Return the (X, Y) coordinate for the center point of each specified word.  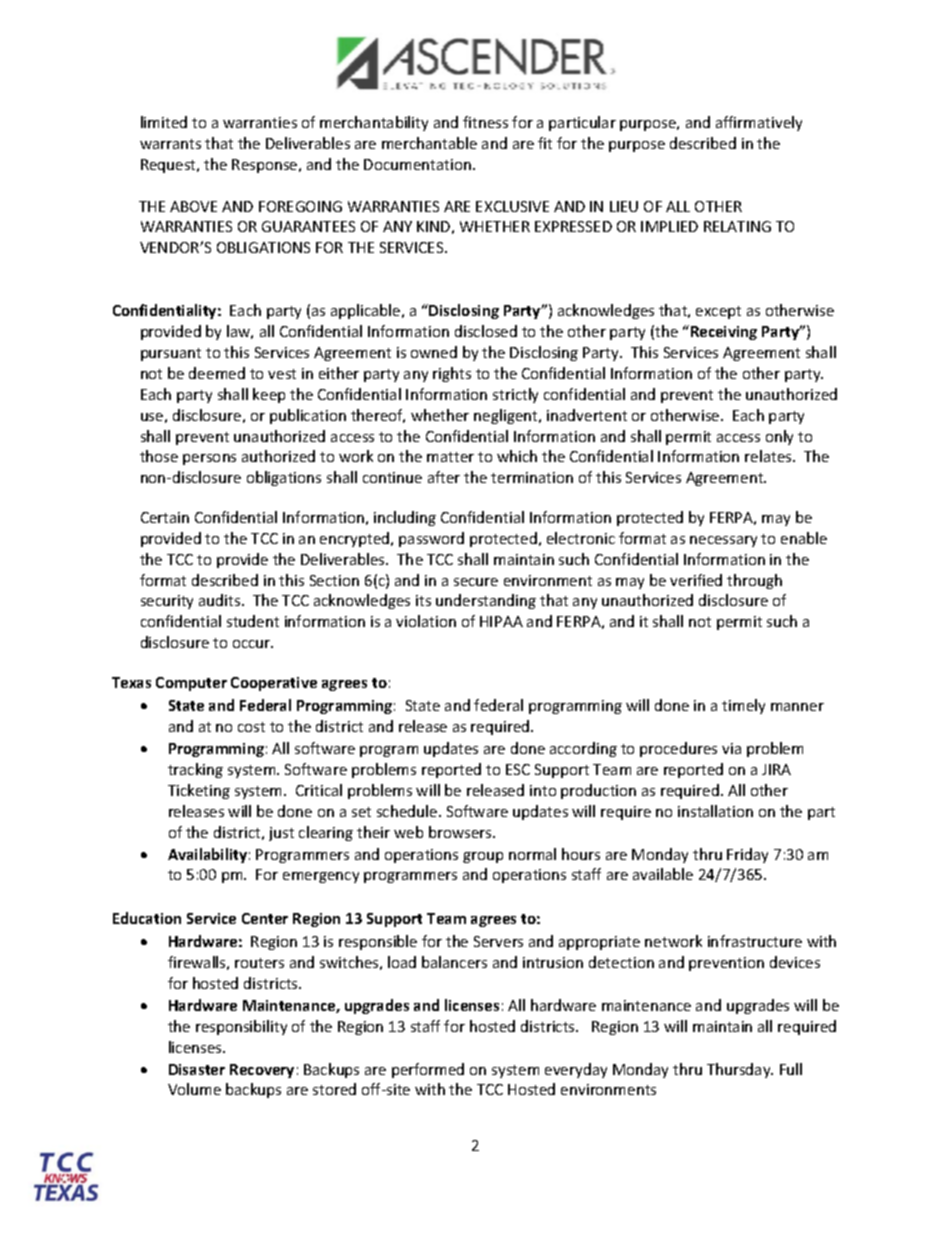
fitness (485, 122)
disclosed (486, 331)
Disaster (197, 1069)
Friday (747, 855)
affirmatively (759, 123)
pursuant (171, 354)
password (431, 539)
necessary (723, 541)
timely (743, 706)
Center (265, 918)
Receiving (724, 333)
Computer (191, 684)
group (483, 857)
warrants (170, 144)
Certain (165, 517)
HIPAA (501, 621)
